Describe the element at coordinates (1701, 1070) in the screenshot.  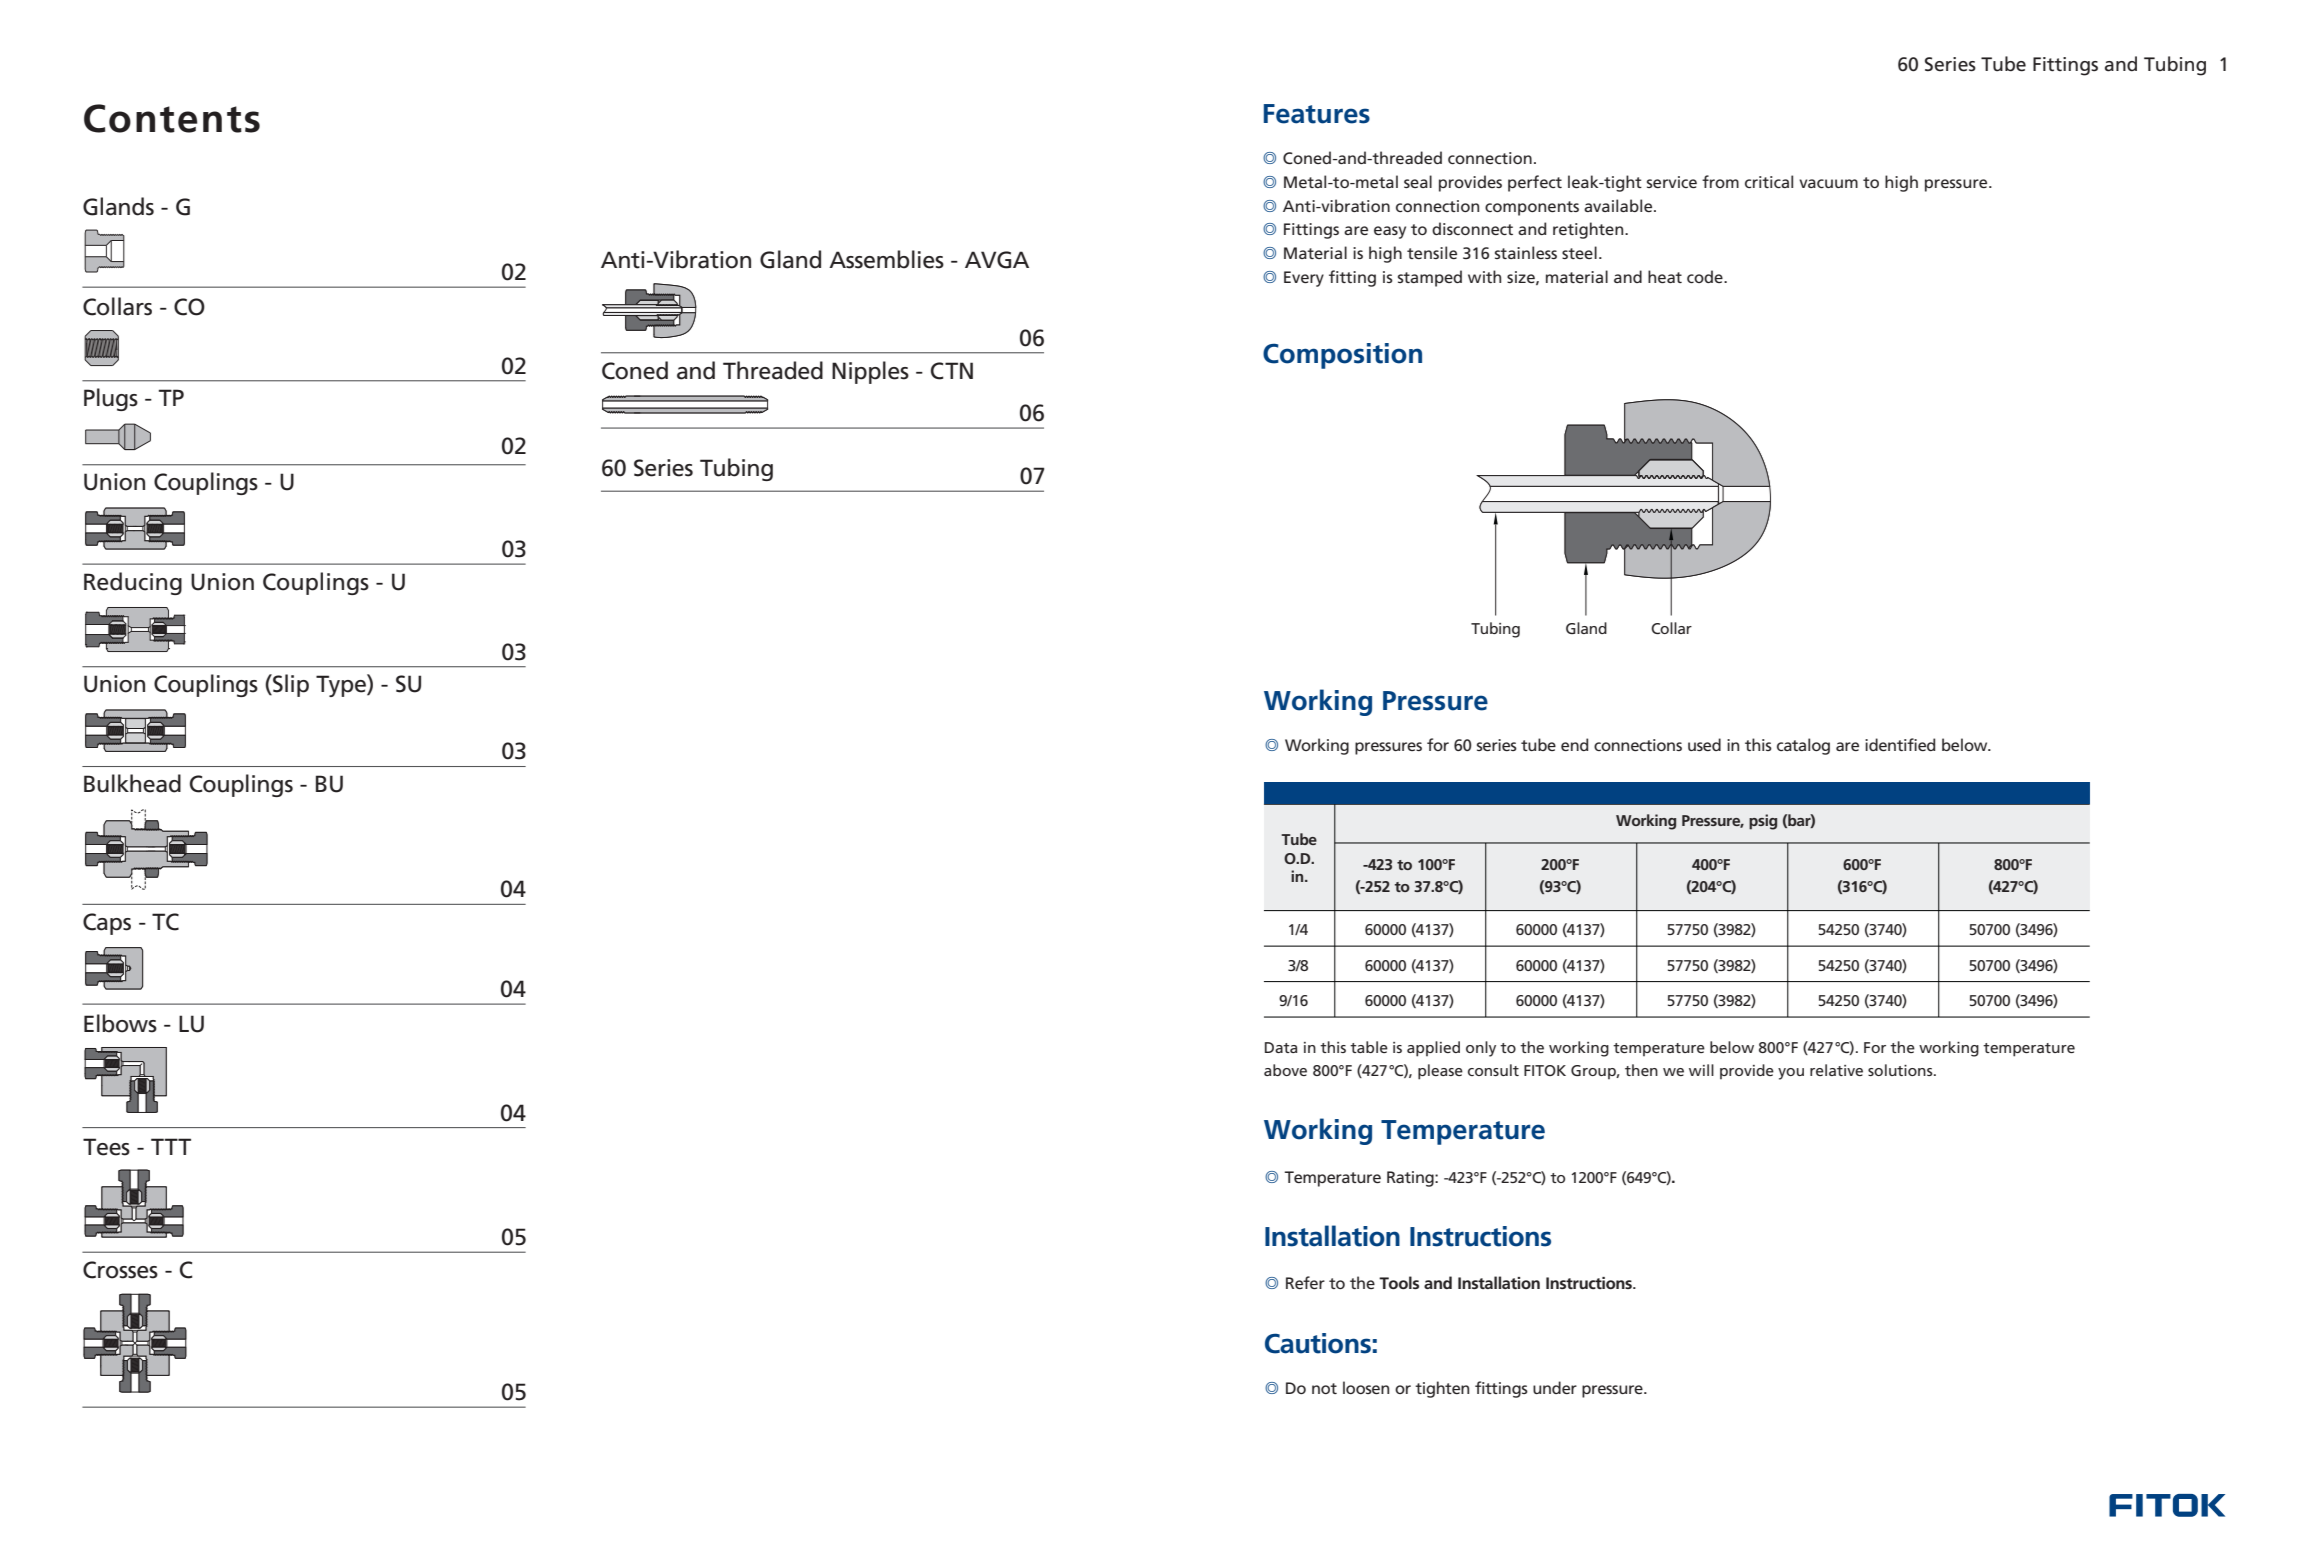
I see `will` at that location.
